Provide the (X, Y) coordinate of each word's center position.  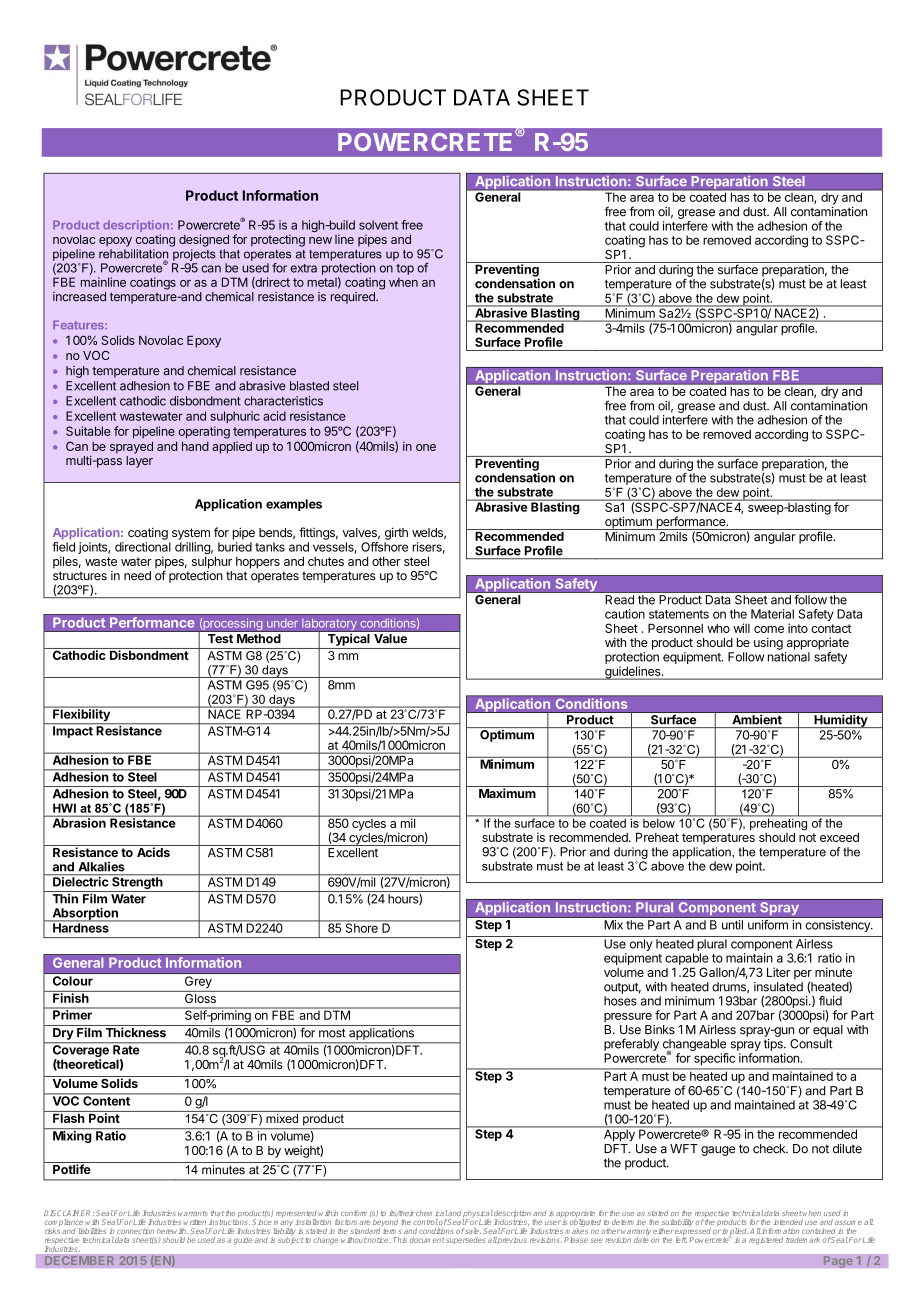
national (789, 657)
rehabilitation (133, 255)
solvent (378, 225)
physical (477, 1215)
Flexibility (81, 715)
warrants (193, 1213)
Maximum (507, 793)
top (405, 269)
